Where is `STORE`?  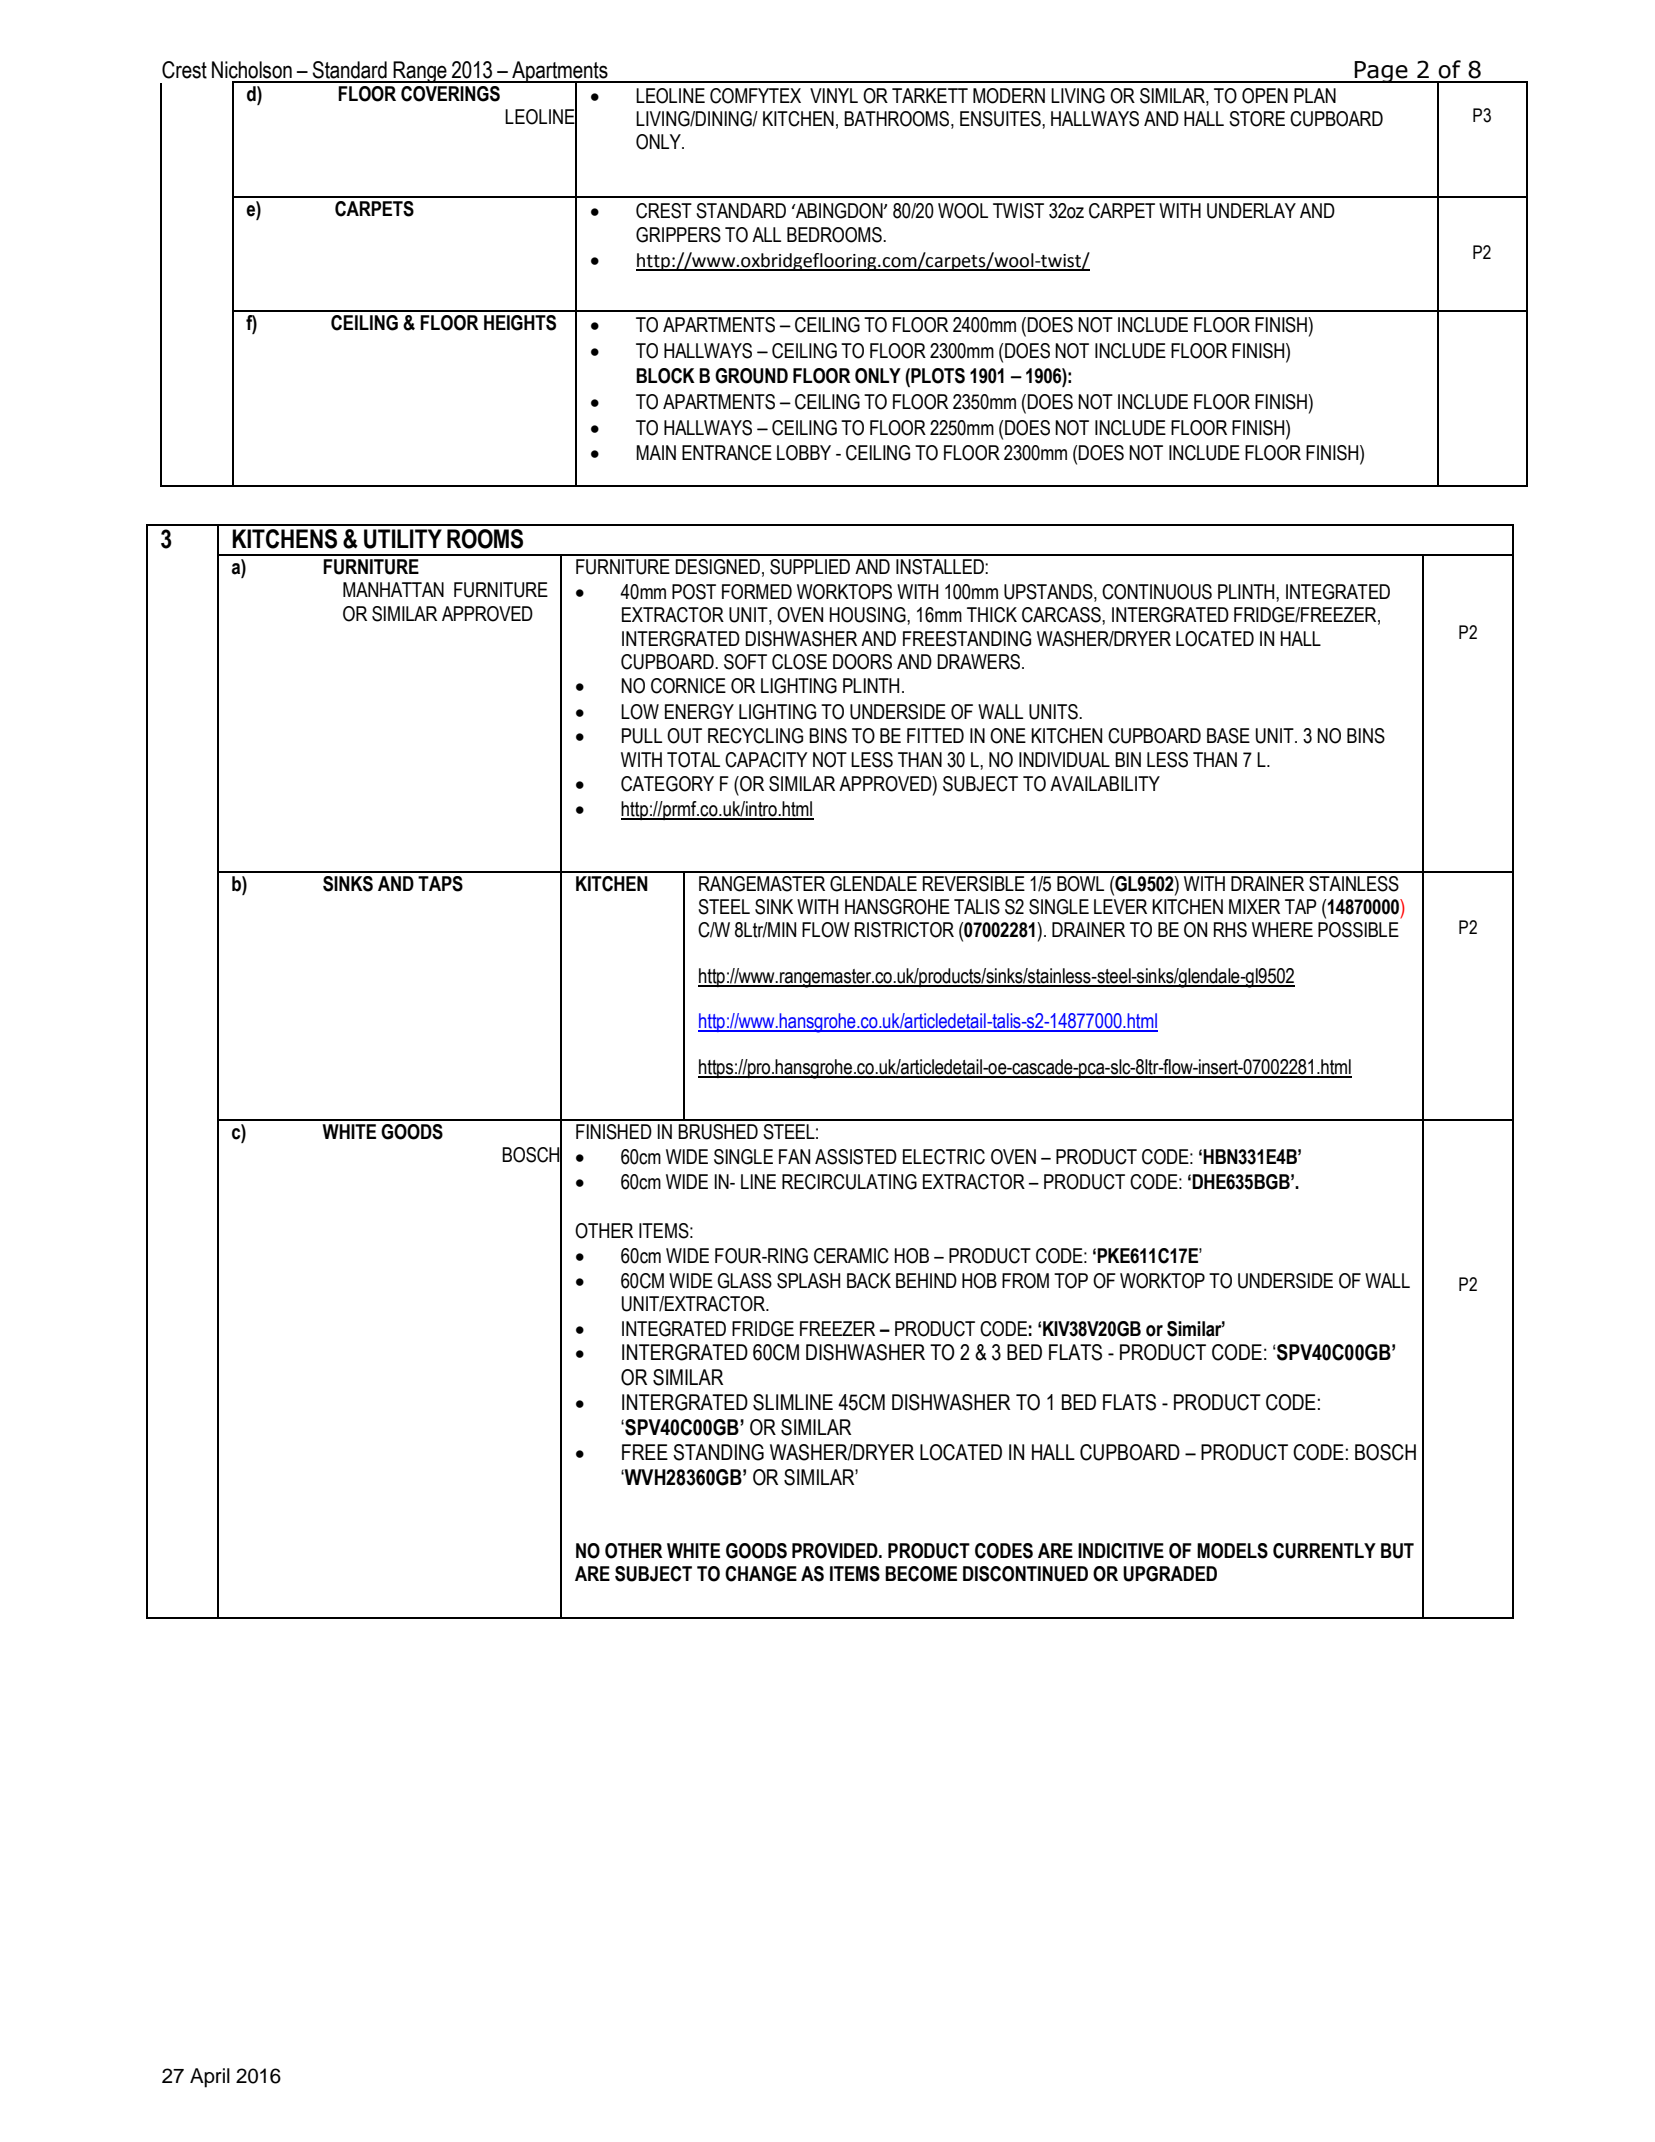 STORE is located at coordinates (1257, 119).
